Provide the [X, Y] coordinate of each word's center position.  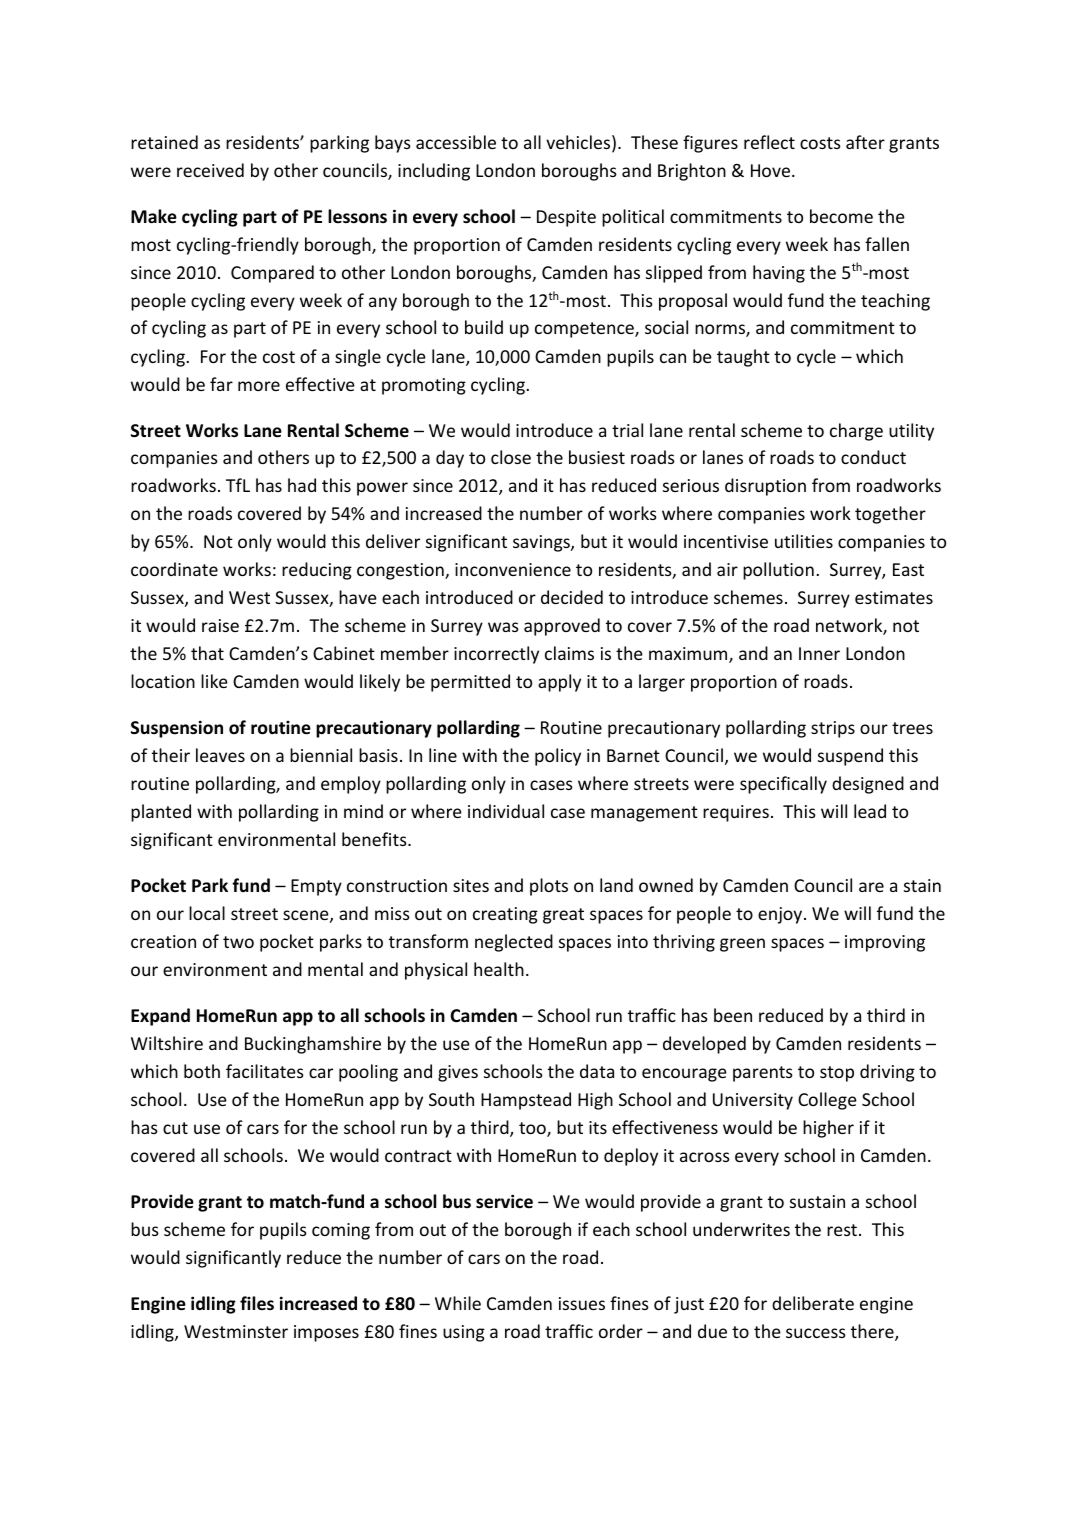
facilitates [265, 1071]
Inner [819, 653]
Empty [316, 887]
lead [870, 811]
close [511, 457]
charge [856, 432]
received [210, 170]
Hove [770, 170]
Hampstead [526, 1101]
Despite [566, 218]
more [259, 386]
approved [562, 627]
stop [837, 1074]
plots [549, 887]
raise [220, 625]
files [257, 1303]
